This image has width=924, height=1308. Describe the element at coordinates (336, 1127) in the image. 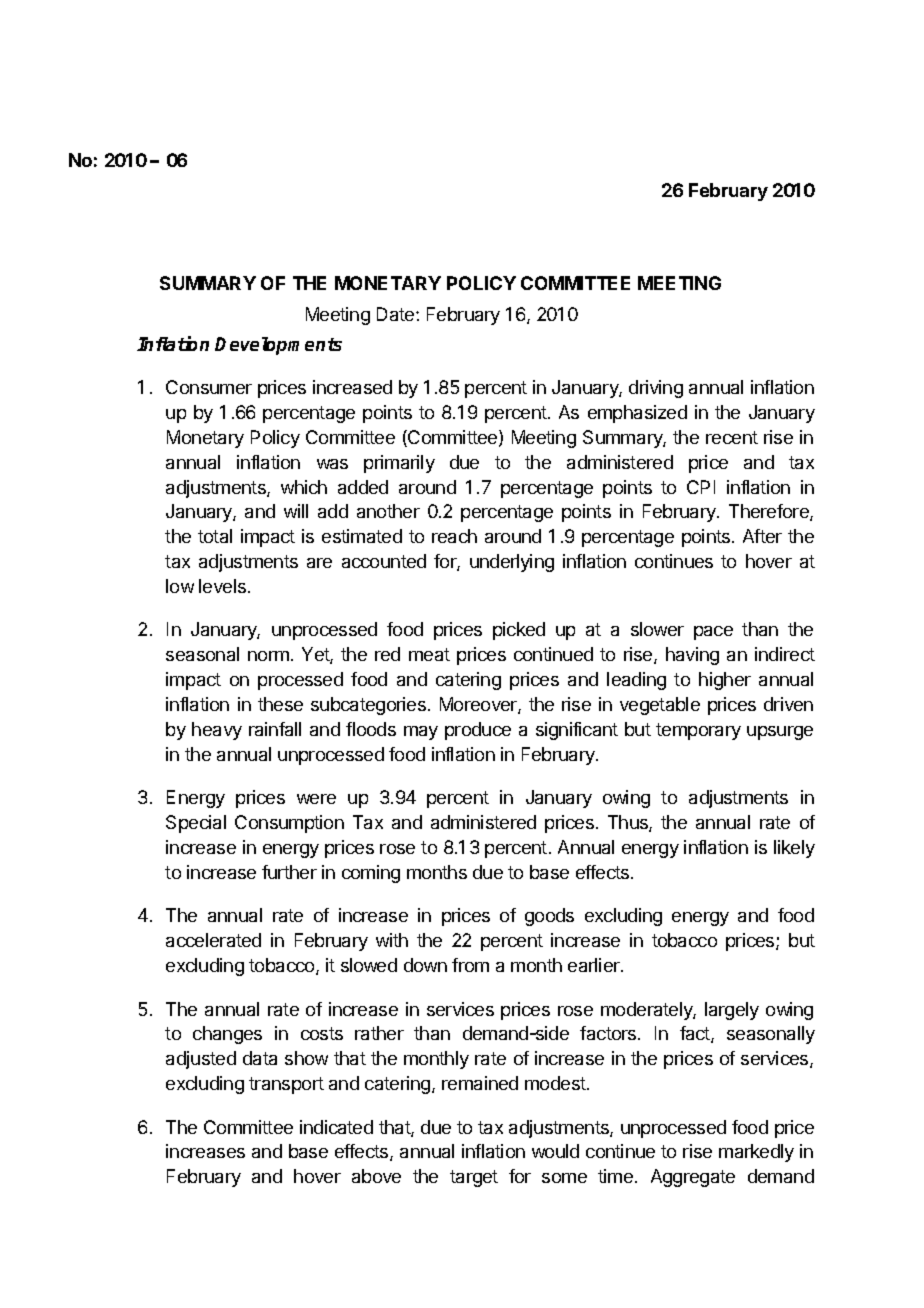

I see `indicated` at that location.
